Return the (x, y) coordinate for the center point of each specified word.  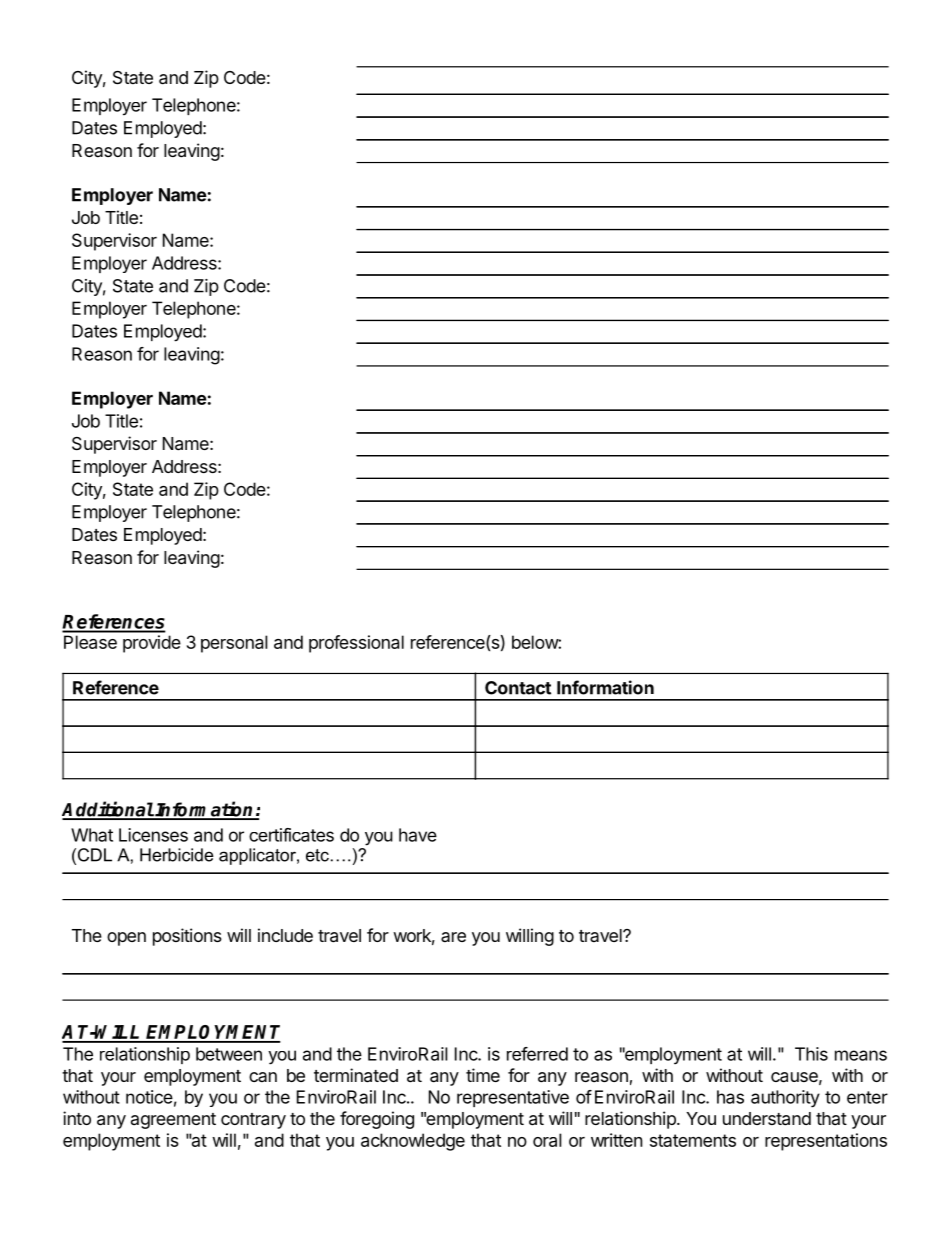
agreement (173, 1121)
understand (767, 1119)
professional (356, 644)
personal (234, 644)
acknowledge (413, 1142)
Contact (518, 688)
